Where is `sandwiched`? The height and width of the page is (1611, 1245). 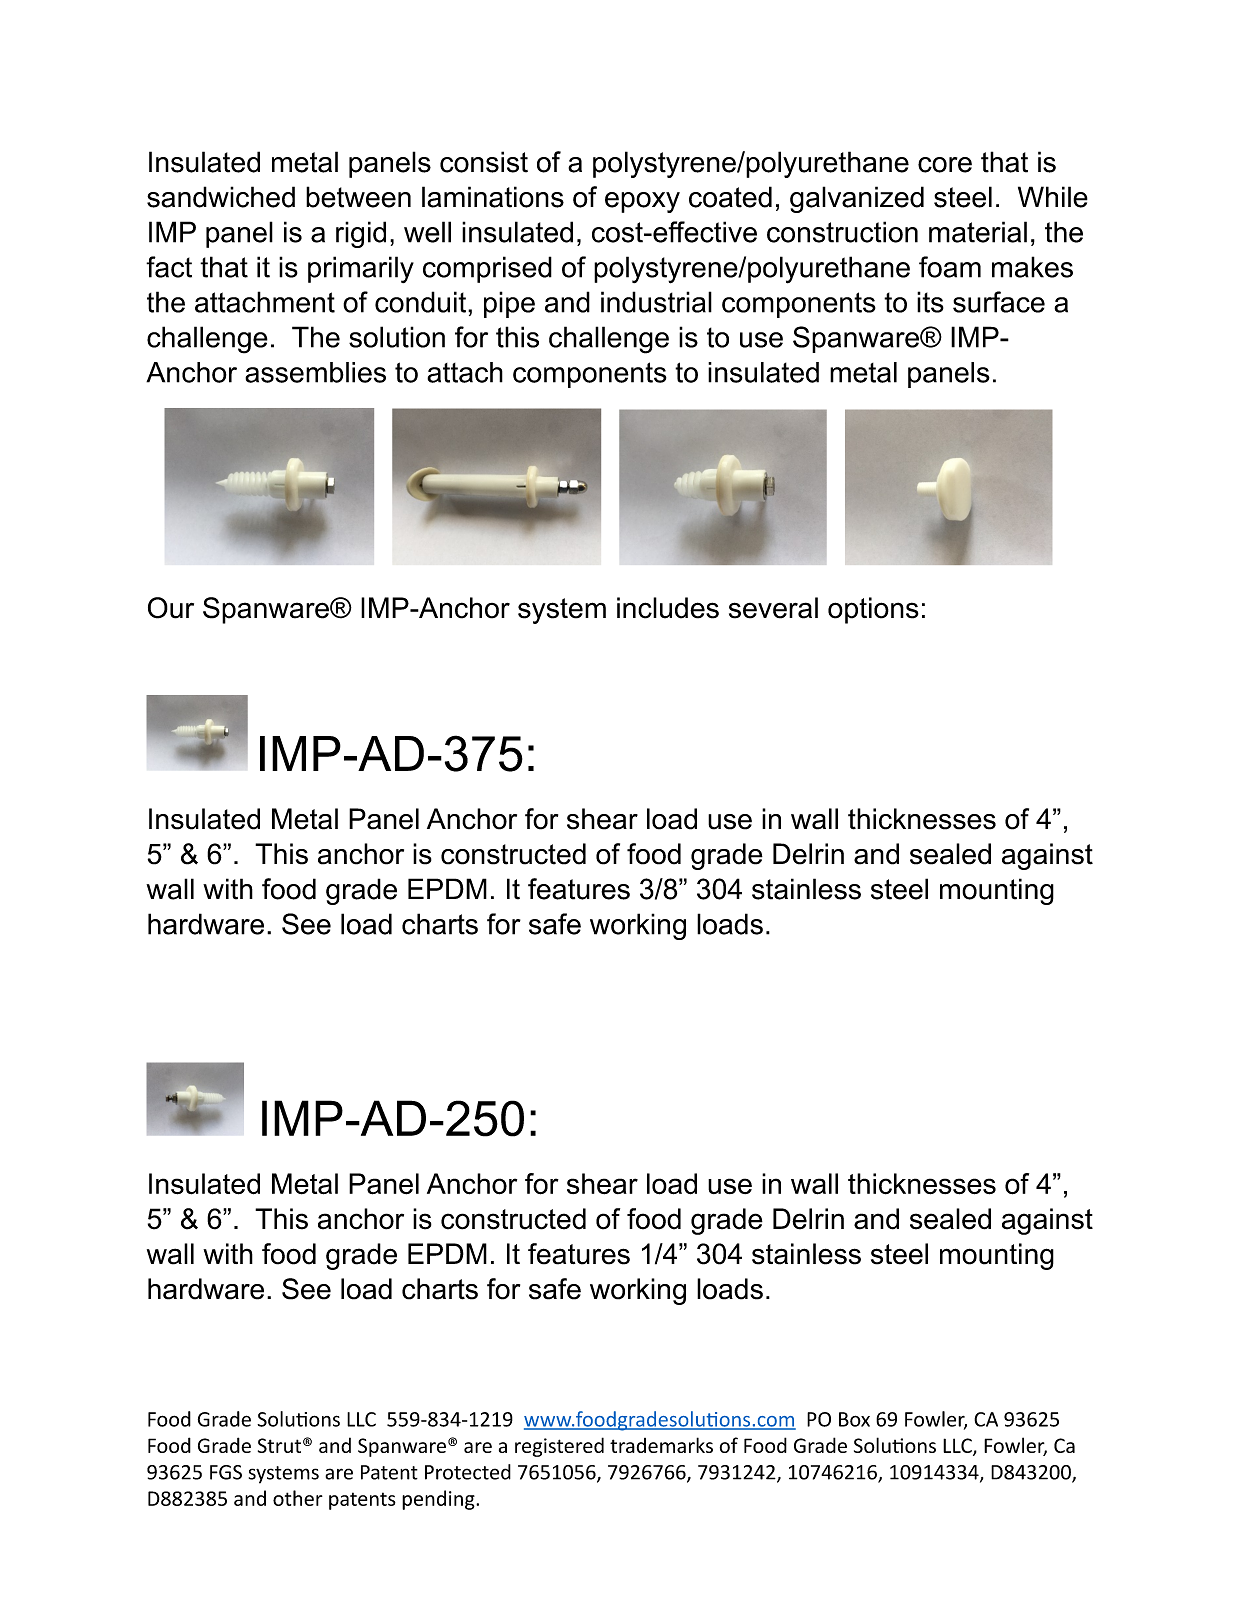
sandwiched is located at coordinates (221, 197).
